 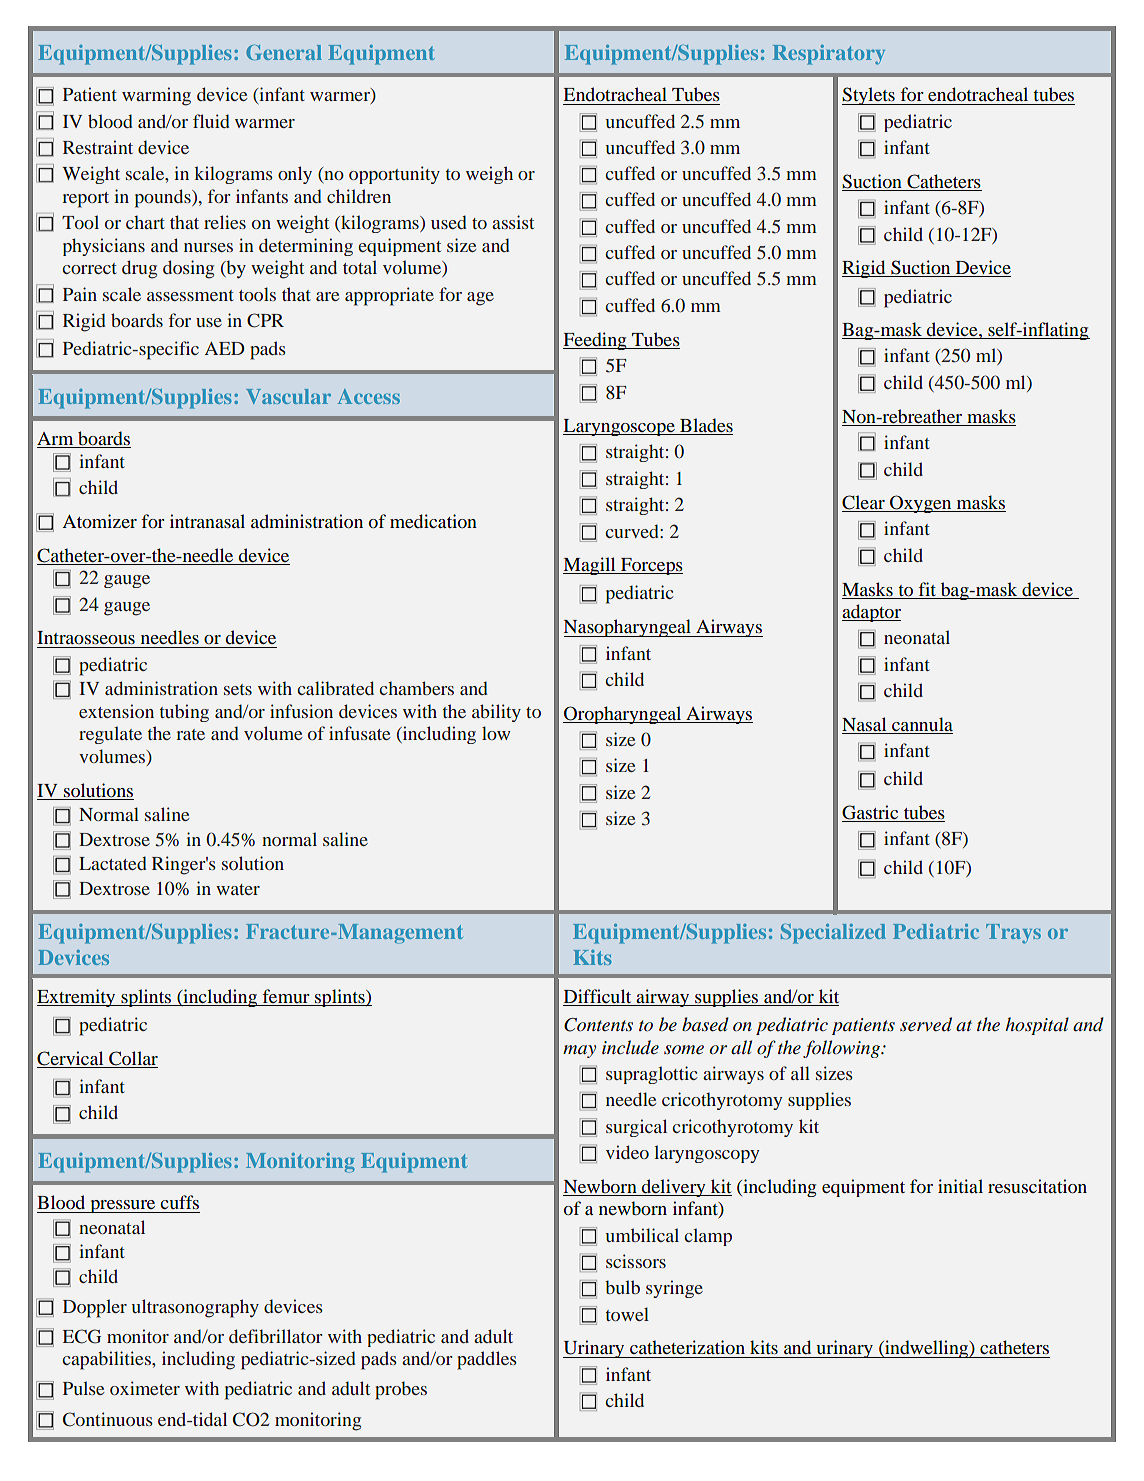 I want to click on warming, so click(x=156, y=96).
